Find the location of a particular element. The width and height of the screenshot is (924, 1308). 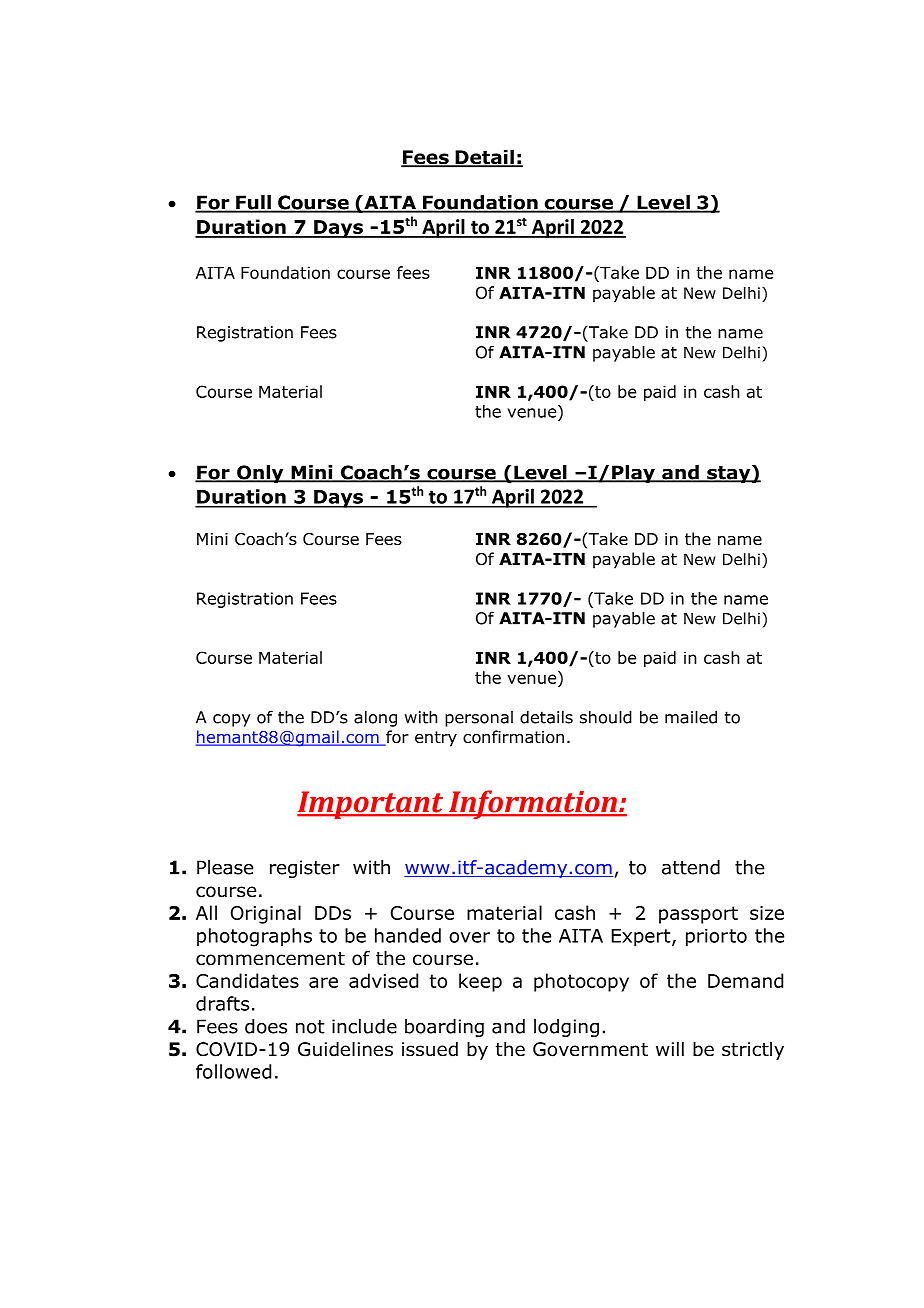

along is located at coordinates (375, 718).
